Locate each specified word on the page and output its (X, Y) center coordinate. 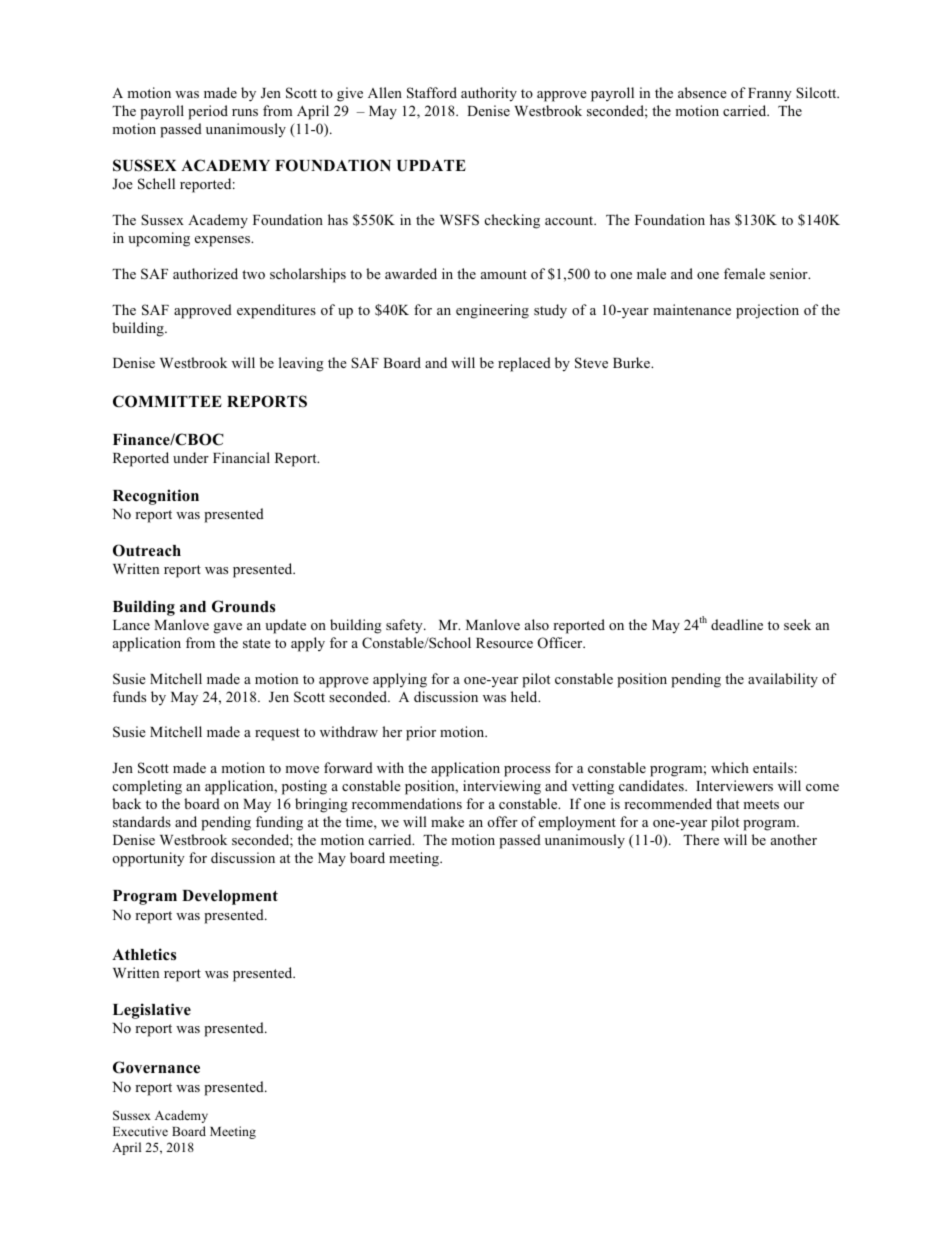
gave (228, 628)
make (447, 821)
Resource (504, 643)
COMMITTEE (167, 401)
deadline (737, 624)
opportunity (148, 859)
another (794, 839)
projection (767, 311)
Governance (156, 1067)
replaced (524, 364)
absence (702, 92)
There (701, 839)
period (208, 112)
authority (489, 94)
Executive (140, 1131)
